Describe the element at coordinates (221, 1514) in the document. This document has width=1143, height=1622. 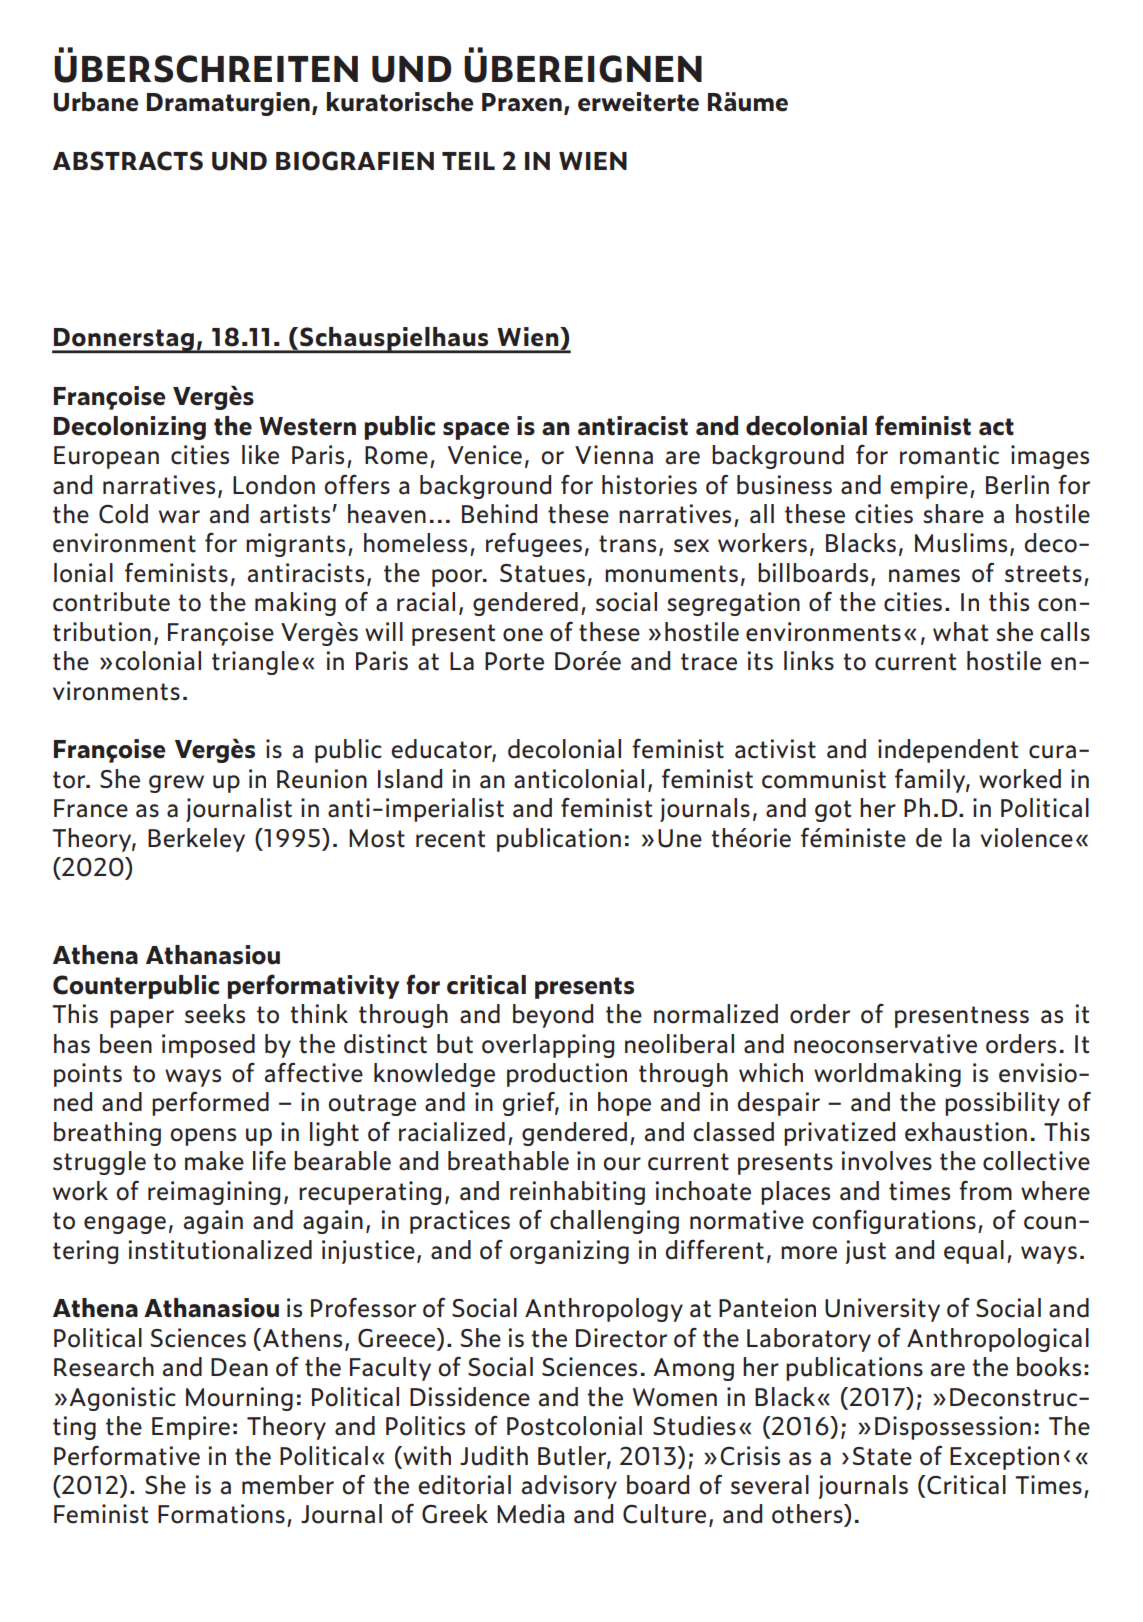
I see `Formations` at that location.
